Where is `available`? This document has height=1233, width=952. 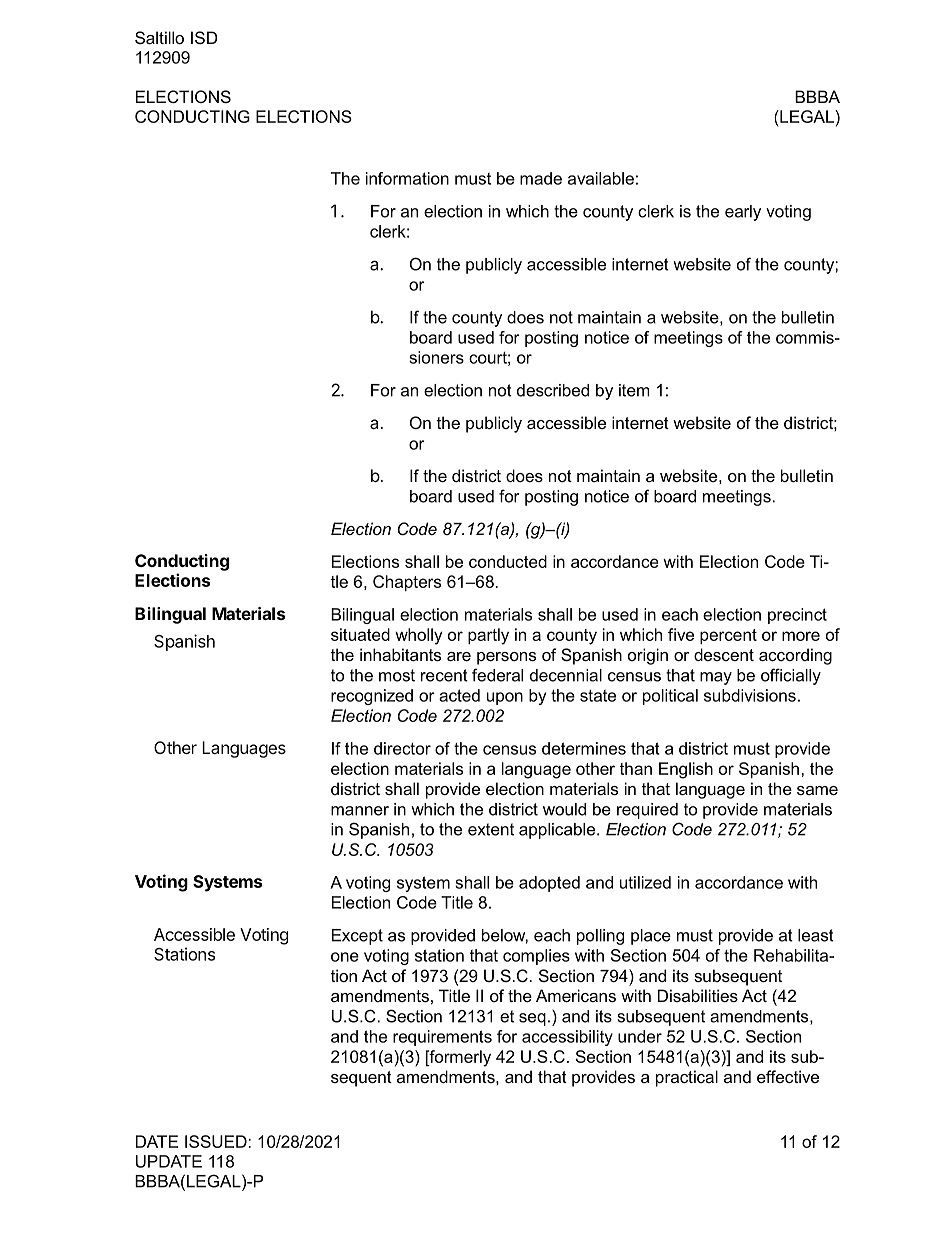
available is located at coordinates (601, 178).
